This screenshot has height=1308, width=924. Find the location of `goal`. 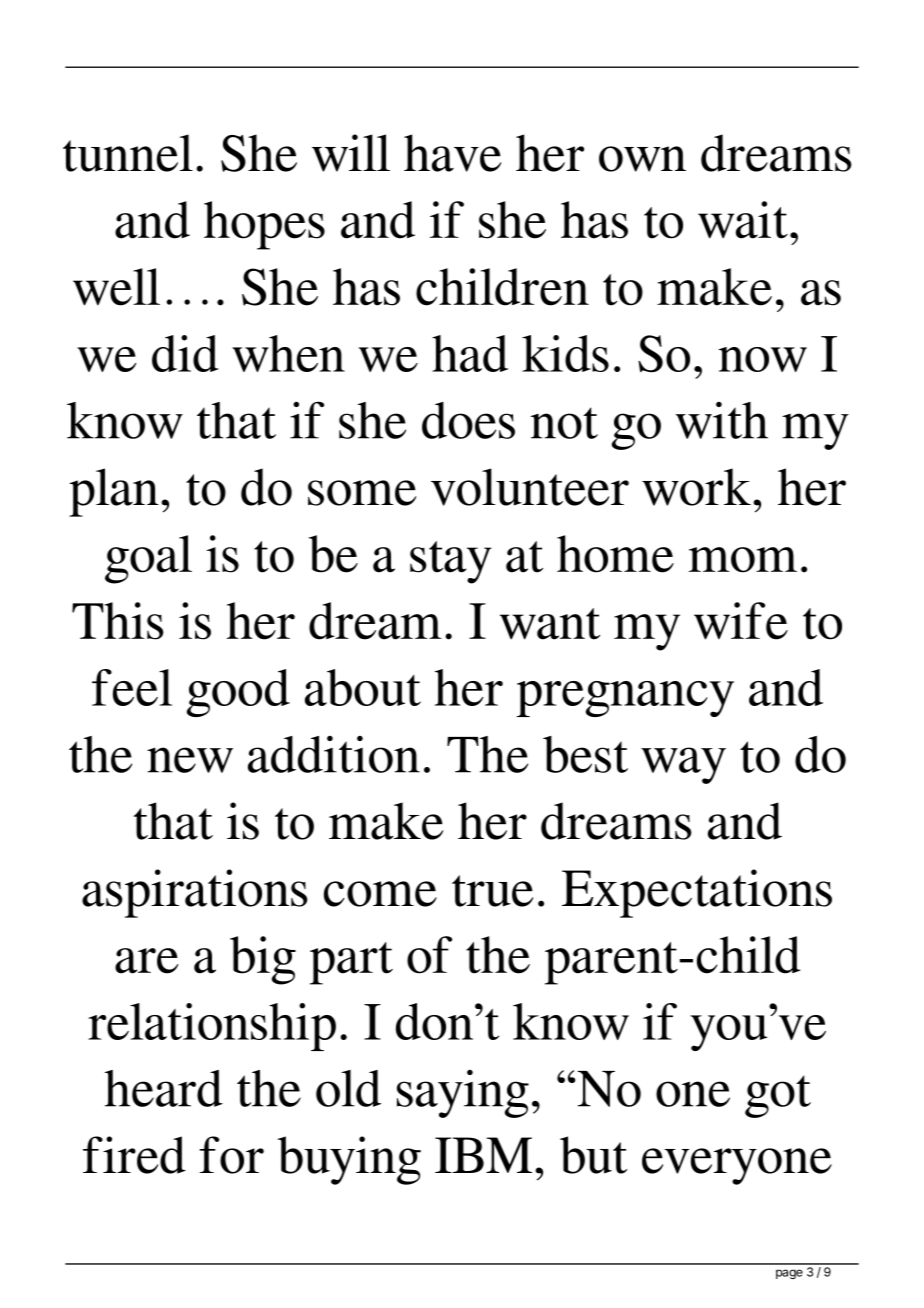

goal is located at coordinates (148, 559).
